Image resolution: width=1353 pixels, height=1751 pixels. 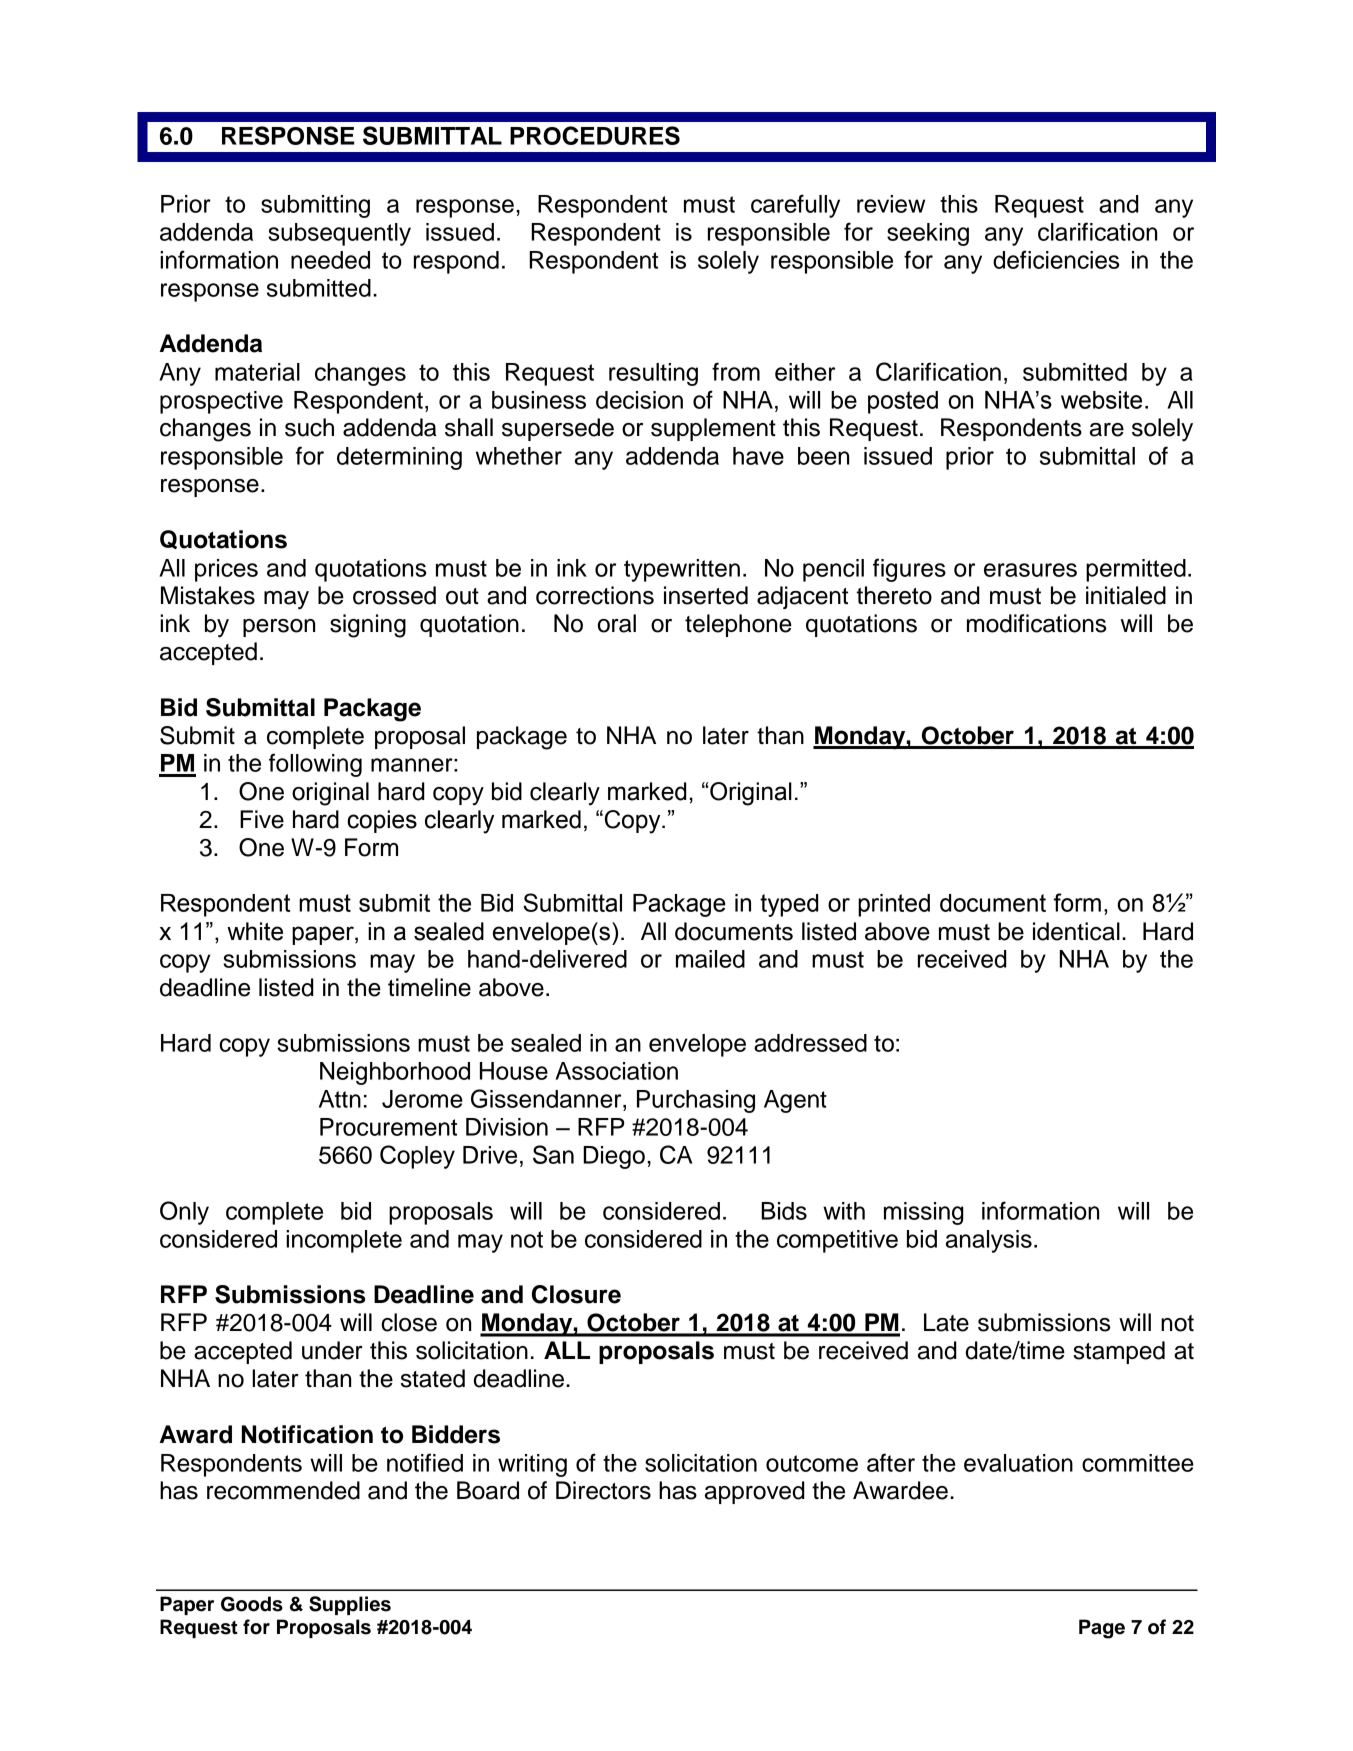 I want to click on Goods, so click(x=252, y=1604).
